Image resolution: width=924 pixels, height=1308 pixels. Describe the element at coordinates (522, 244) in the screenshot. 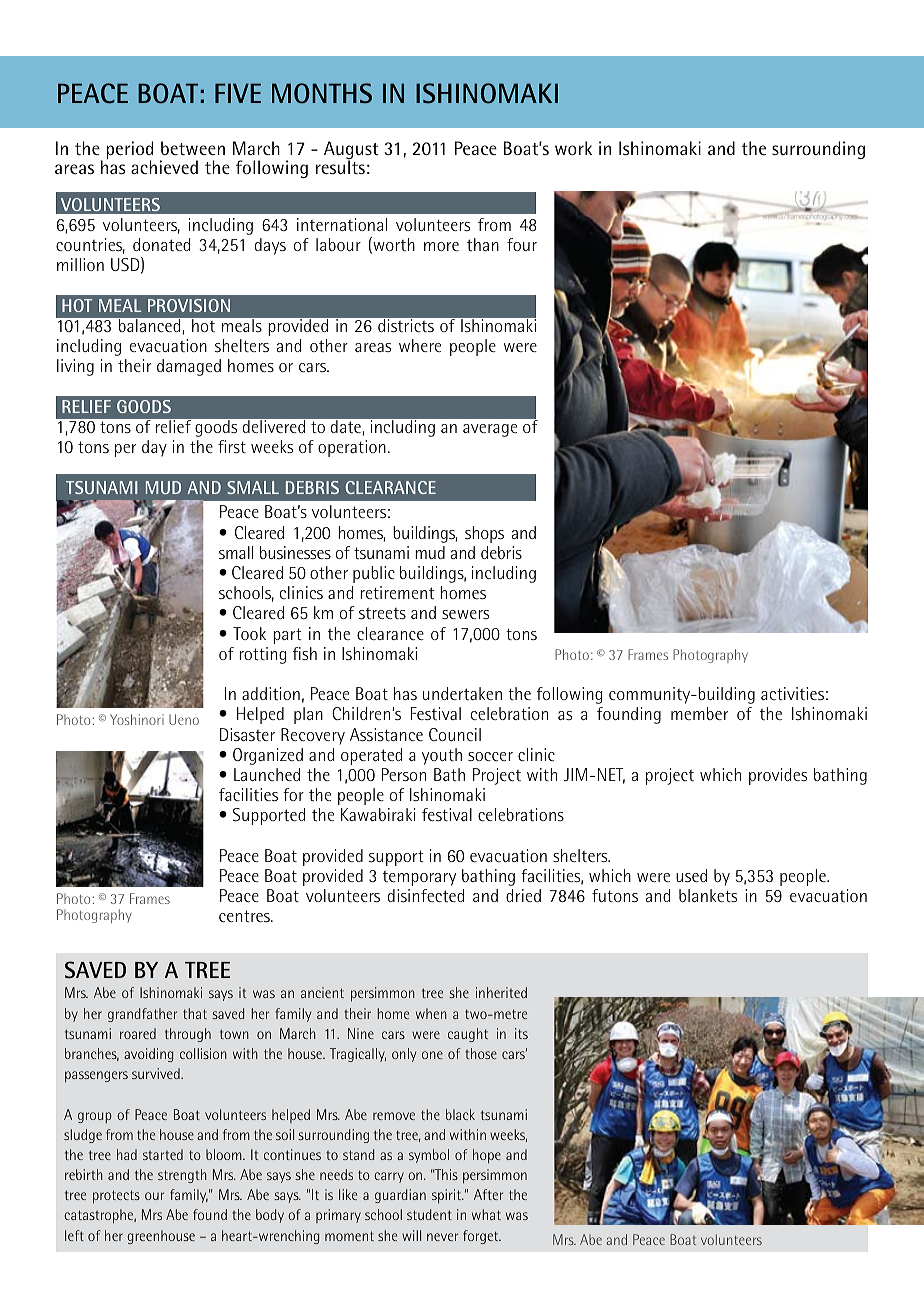

I see `four` at that location.
